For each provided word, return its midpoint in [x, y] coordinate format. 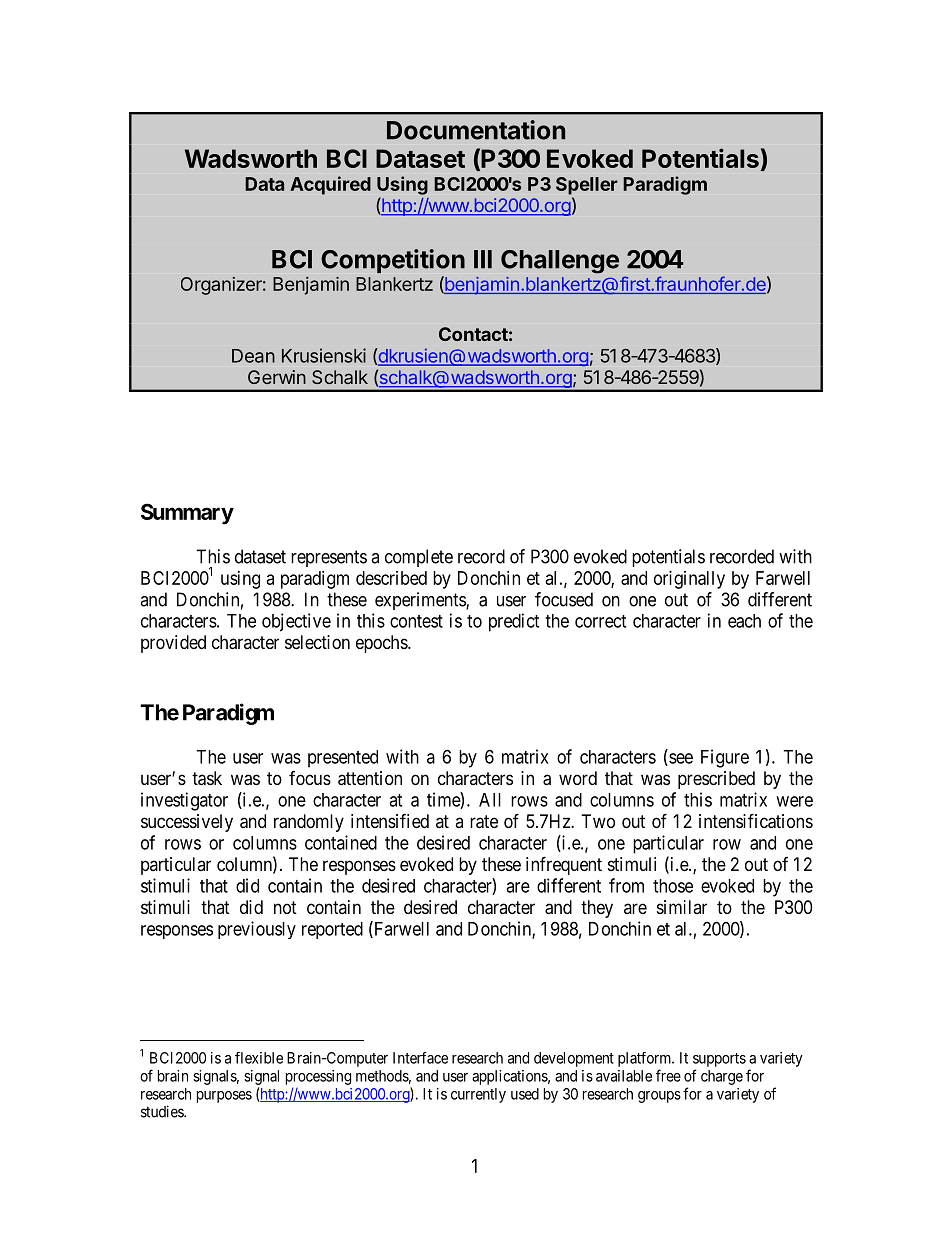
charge [722, 1077]
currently [478, 1095]
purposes [224, 1097]
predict [514, 622]
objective [296, 622]
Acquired [330, 185]
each [744, 621]
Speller [587, 186]
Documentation [476, 130]
